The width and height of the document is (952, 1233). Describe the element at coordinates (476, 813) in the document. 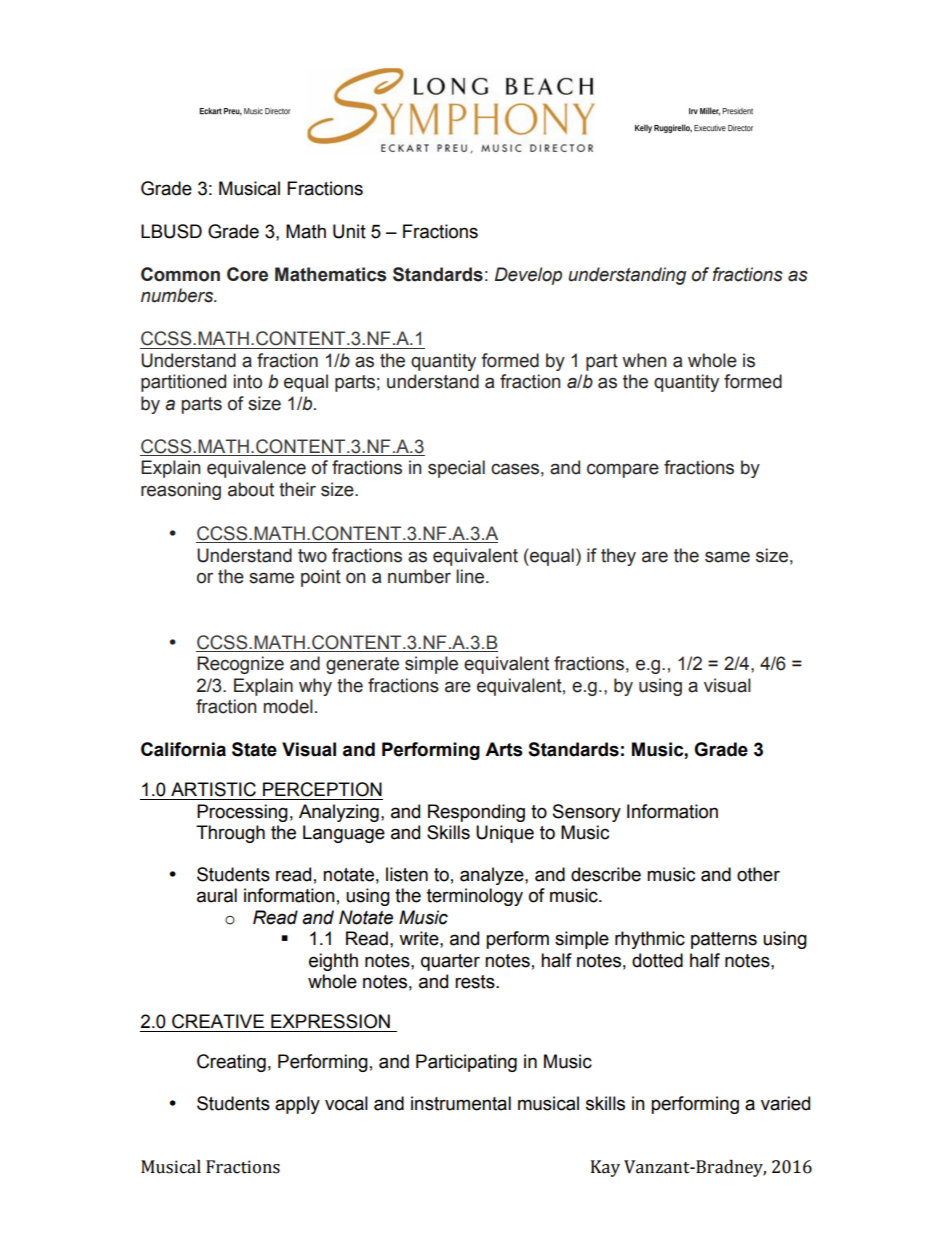

I see `Responding` at that location.
